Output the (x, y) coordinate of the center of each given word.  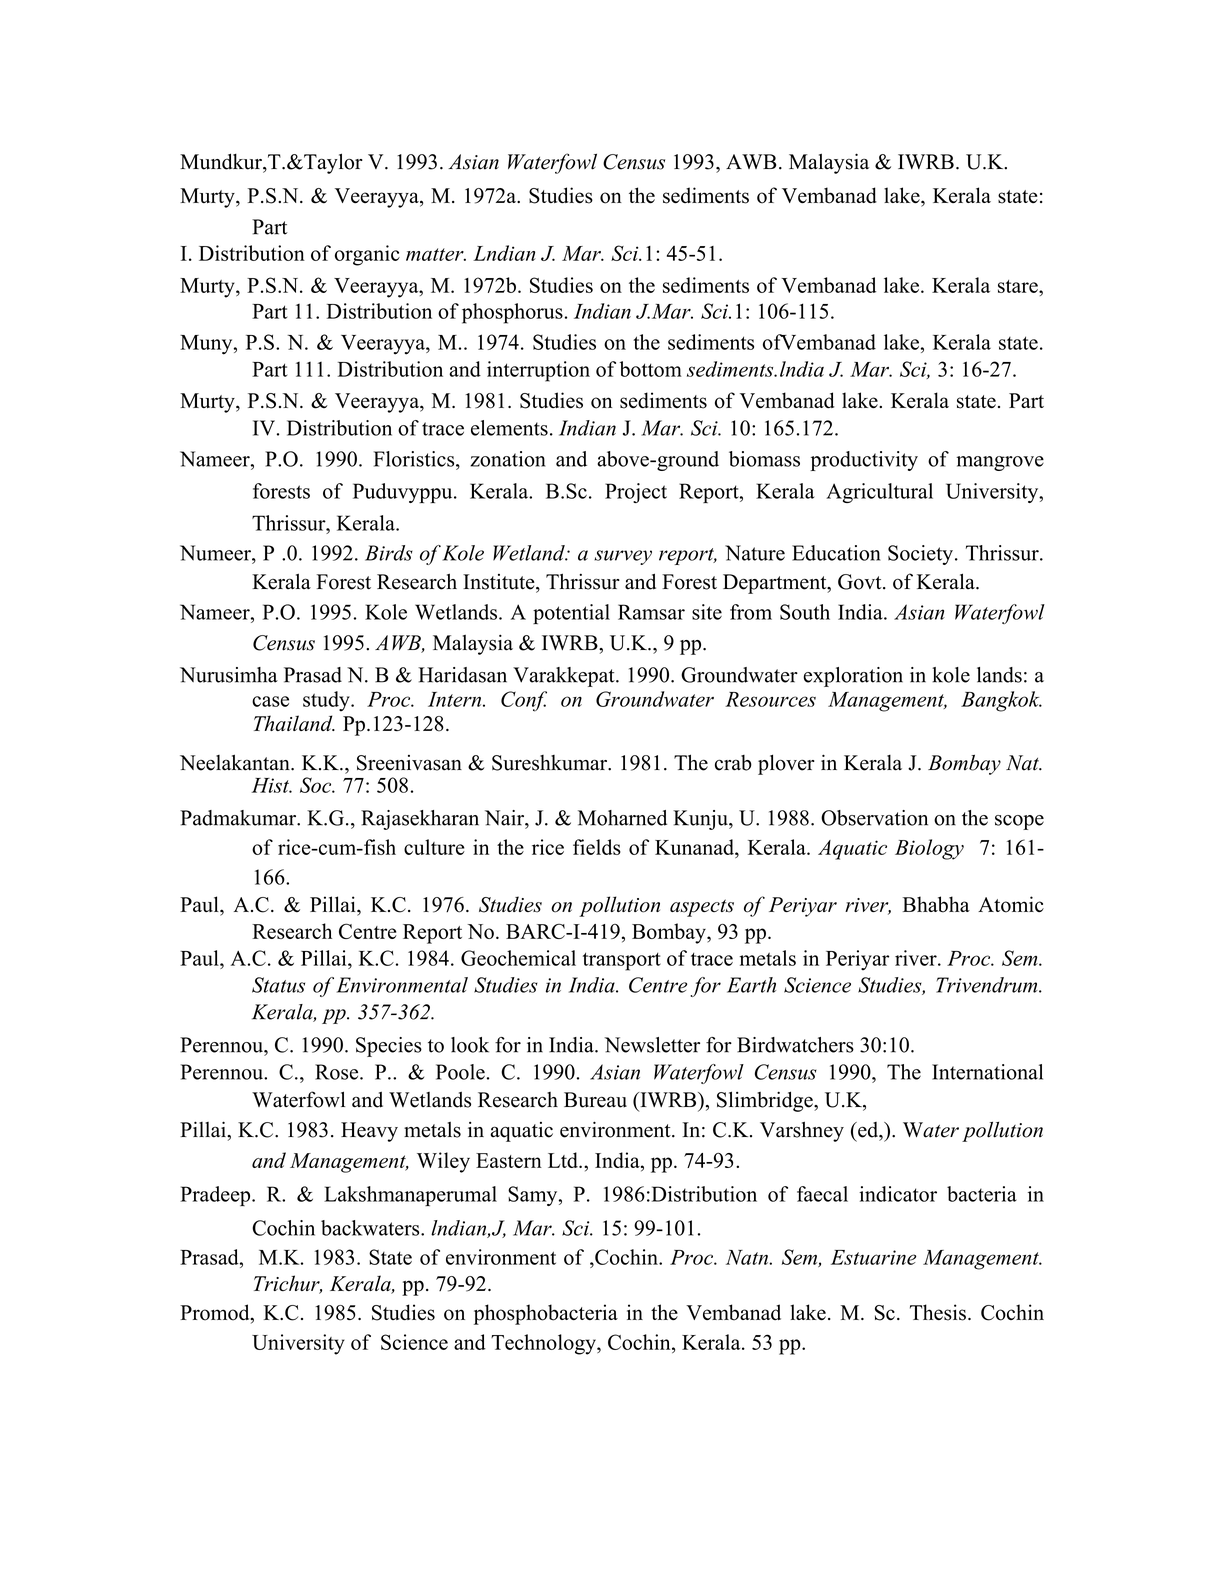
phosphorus (512, 313)
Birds (389, 553)
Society (922, 555)
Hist (272, 785)
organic (367, 255)
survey (623, 557)
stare (1019, 286)
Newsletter (652, 1045)
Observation (874, 818)
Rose (338, 1072)
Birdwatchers (795, 1045)
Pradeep (216, 1196)
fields (597, 847)
